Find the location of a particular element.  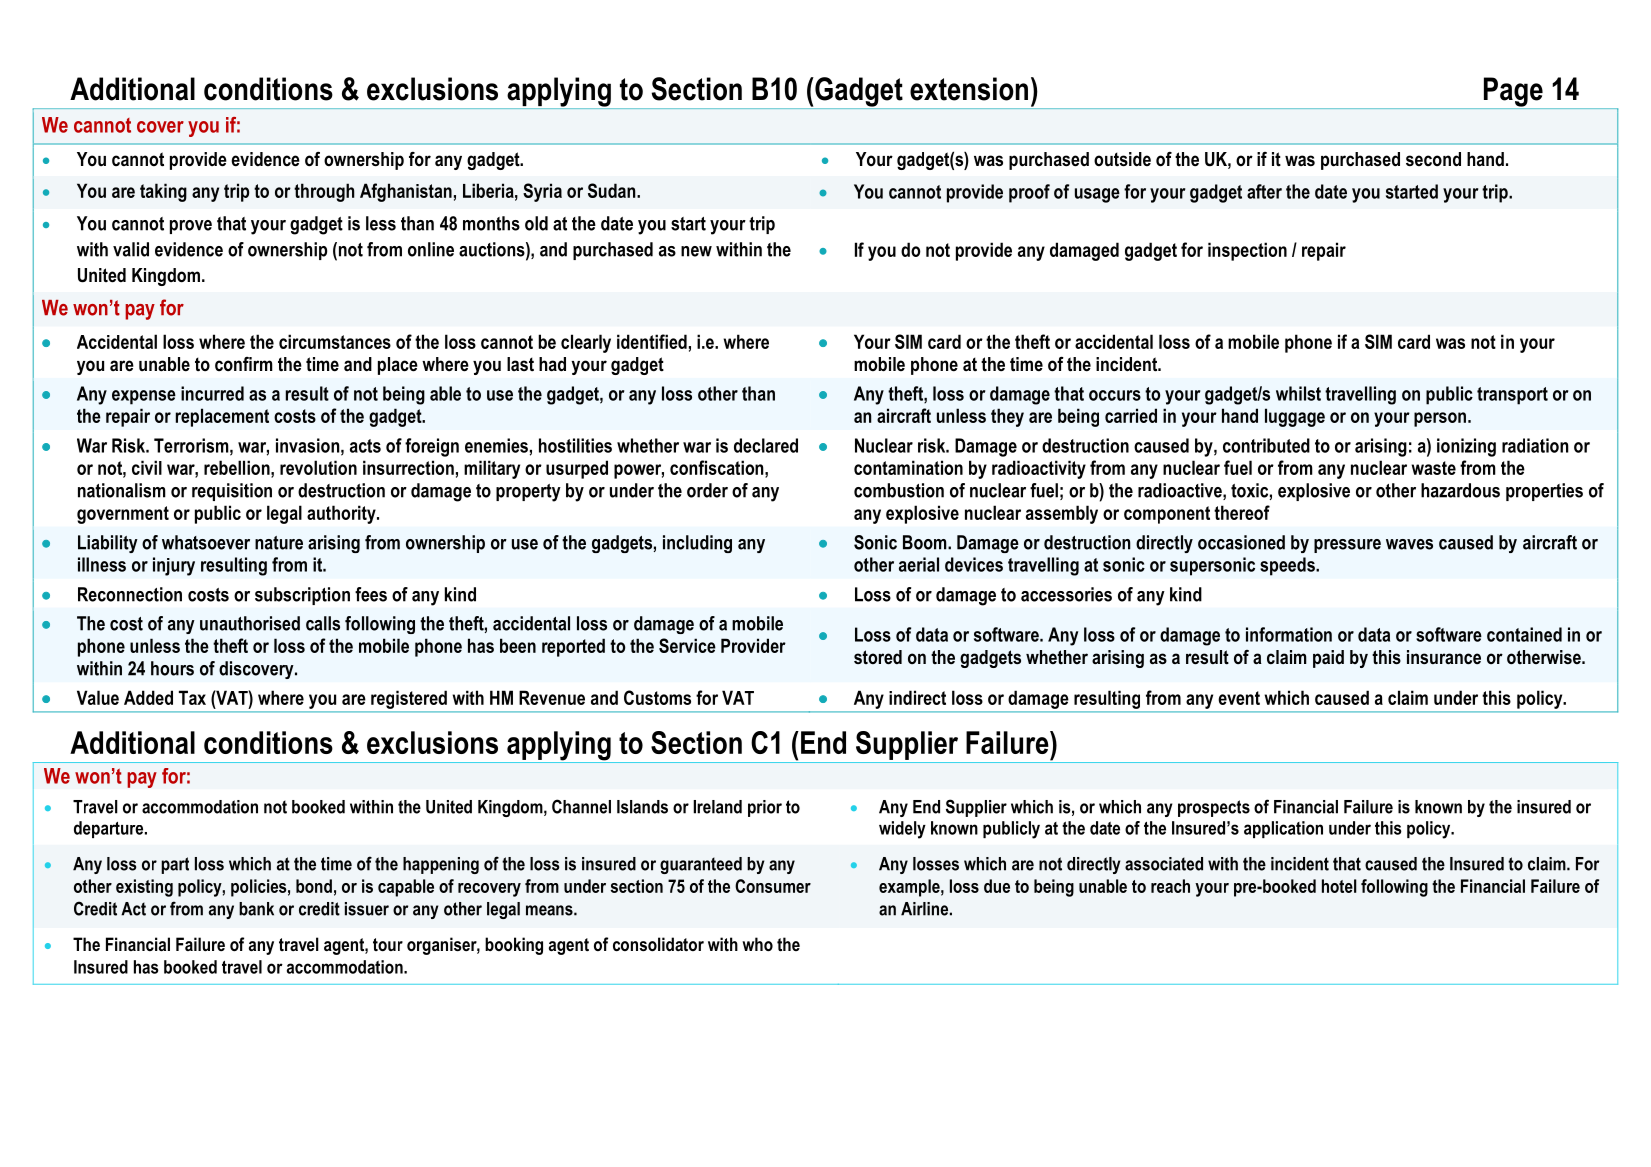

Page is located at coordinates (1513, 93).
